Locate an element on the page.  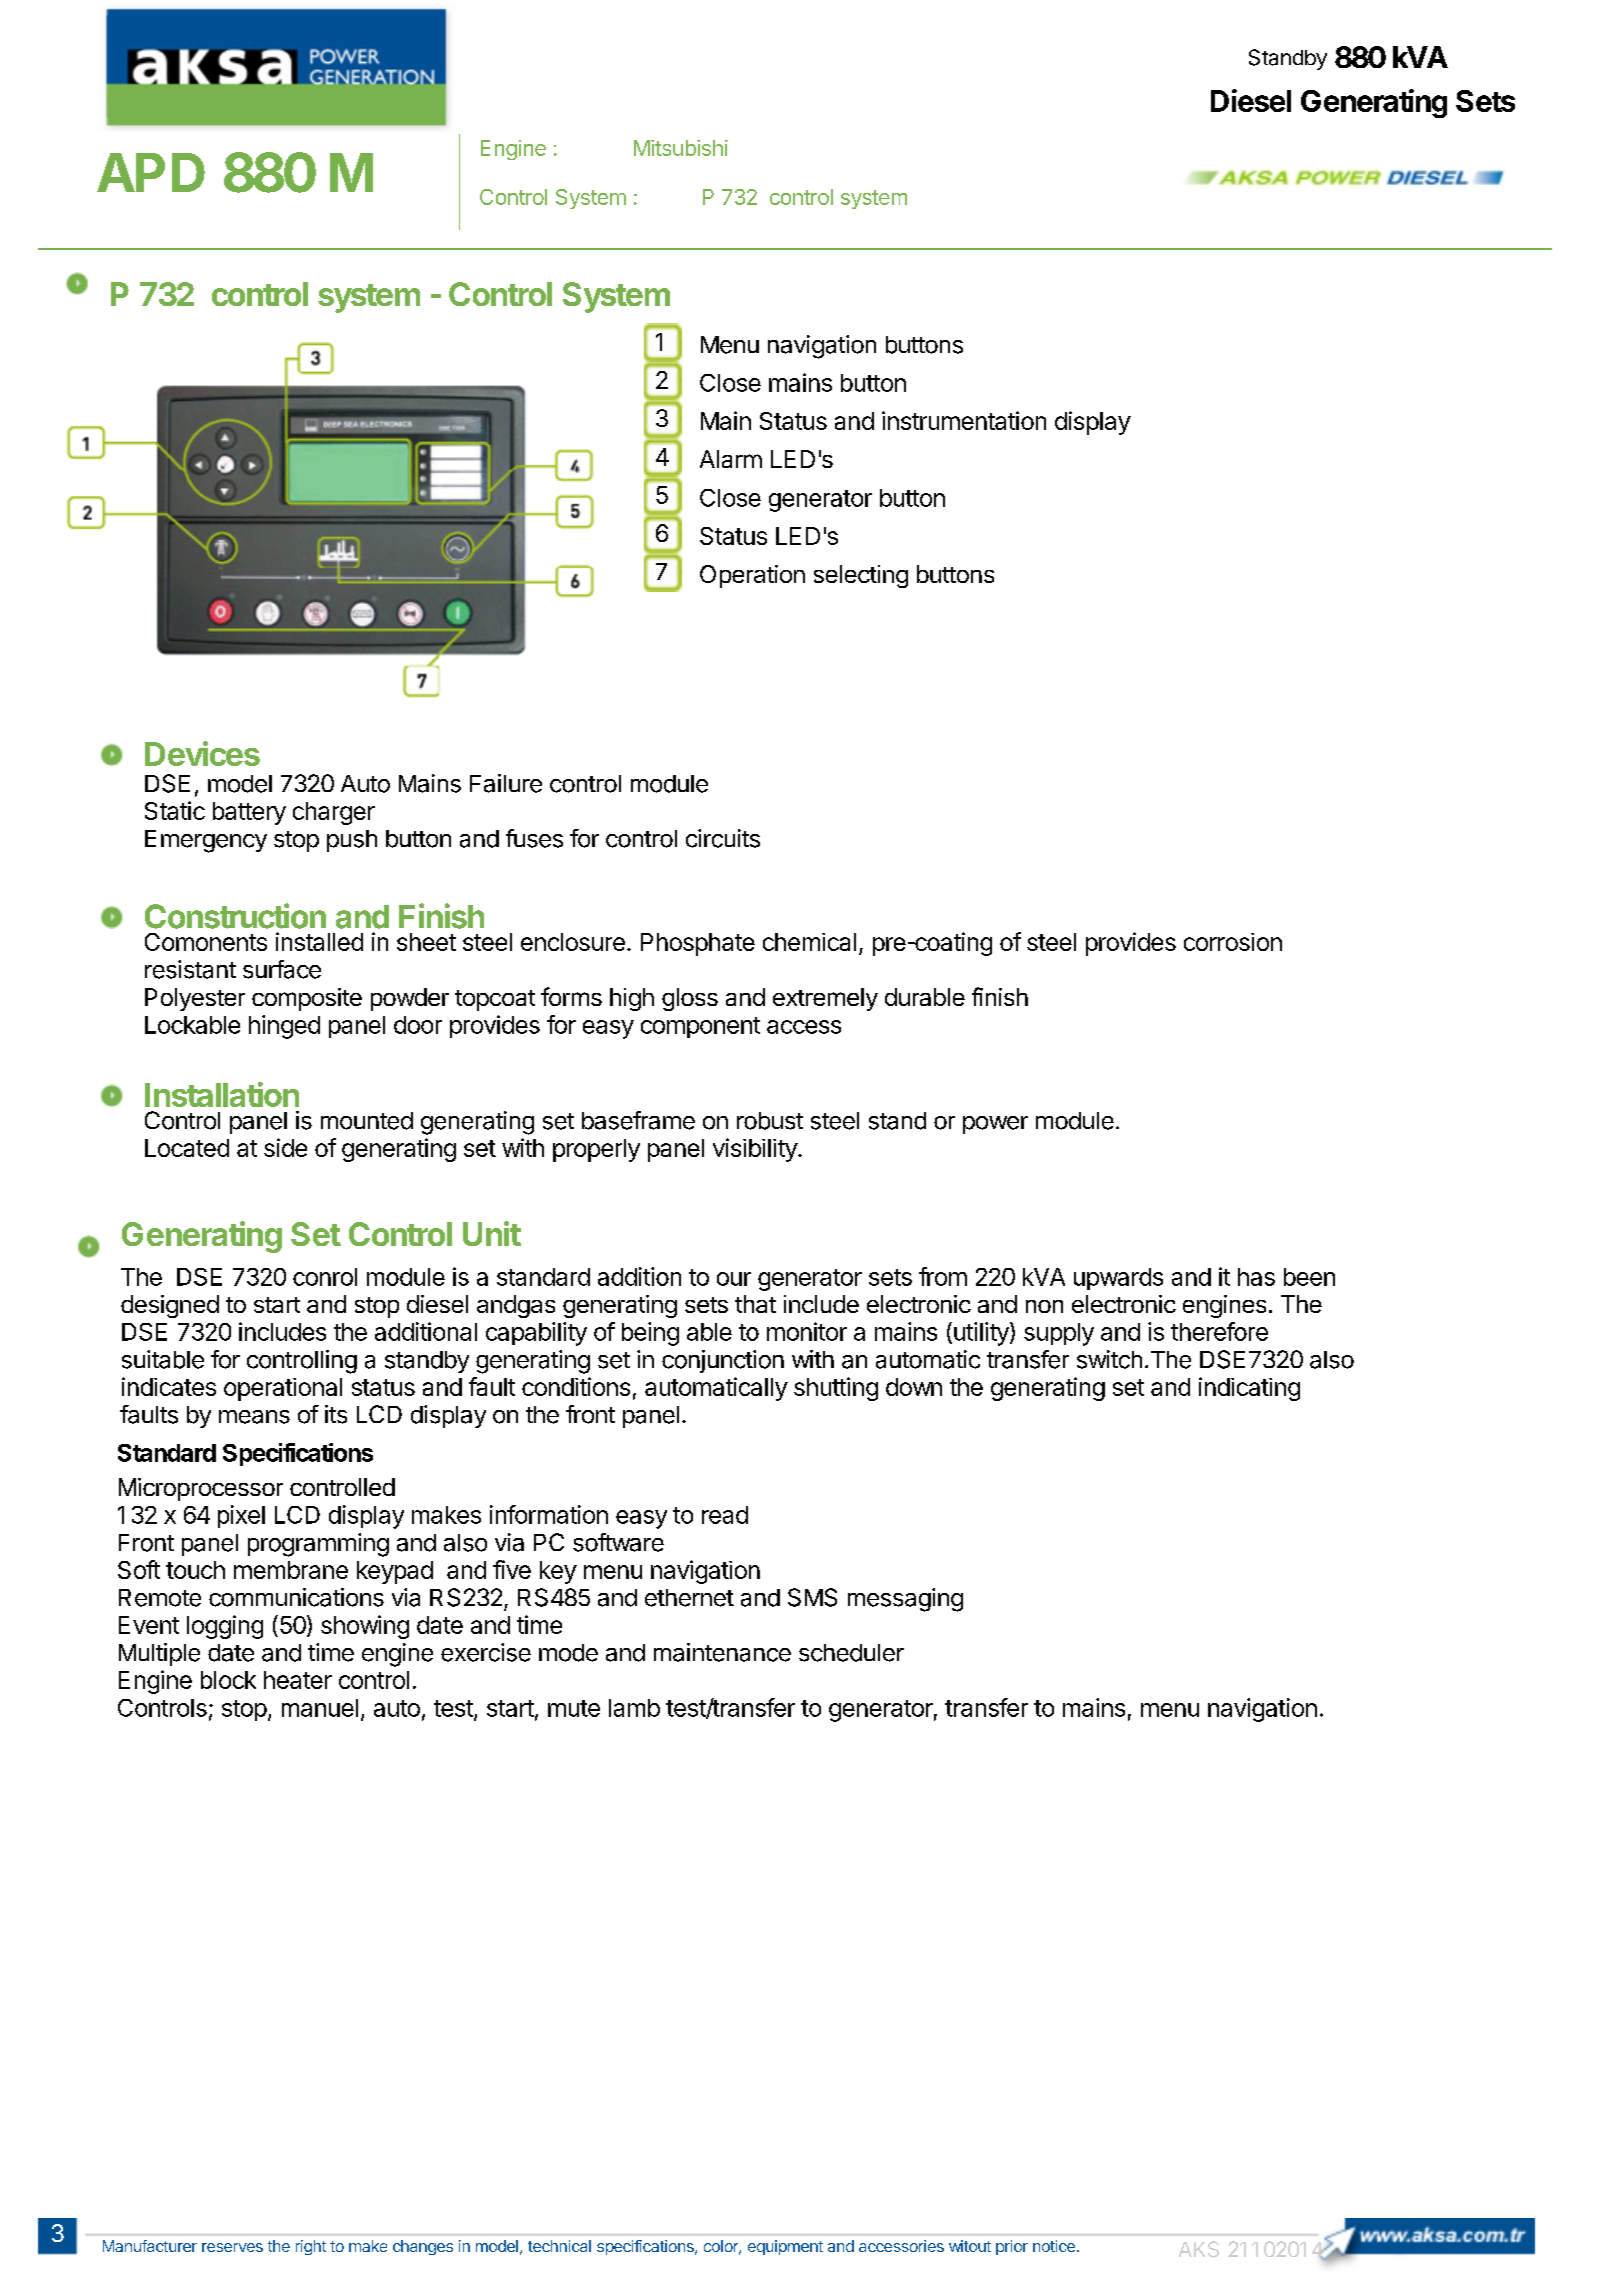
push is located at coordinates (352, 841).
